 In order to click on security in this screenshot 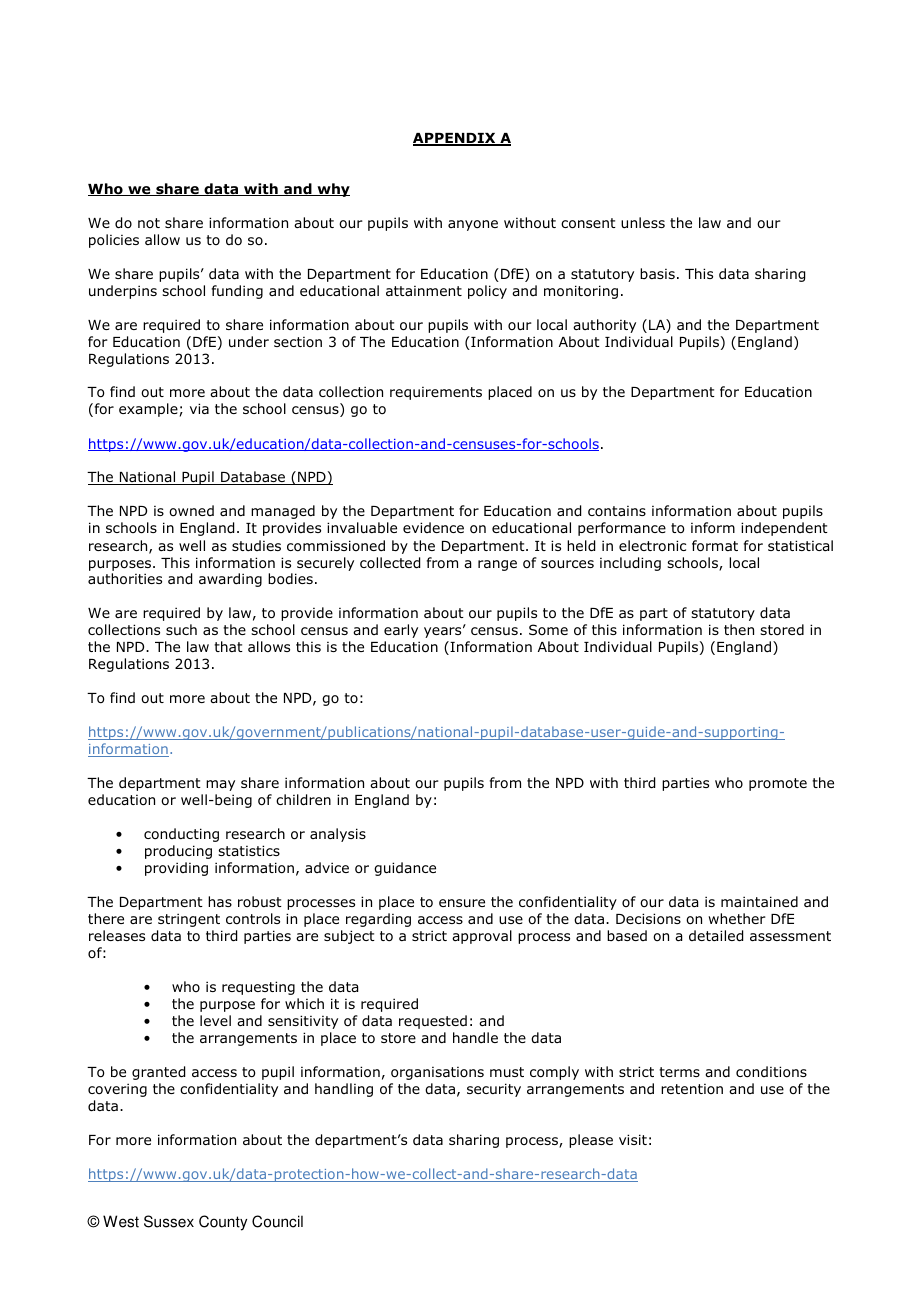, I will do `click(494, 1090)`.
